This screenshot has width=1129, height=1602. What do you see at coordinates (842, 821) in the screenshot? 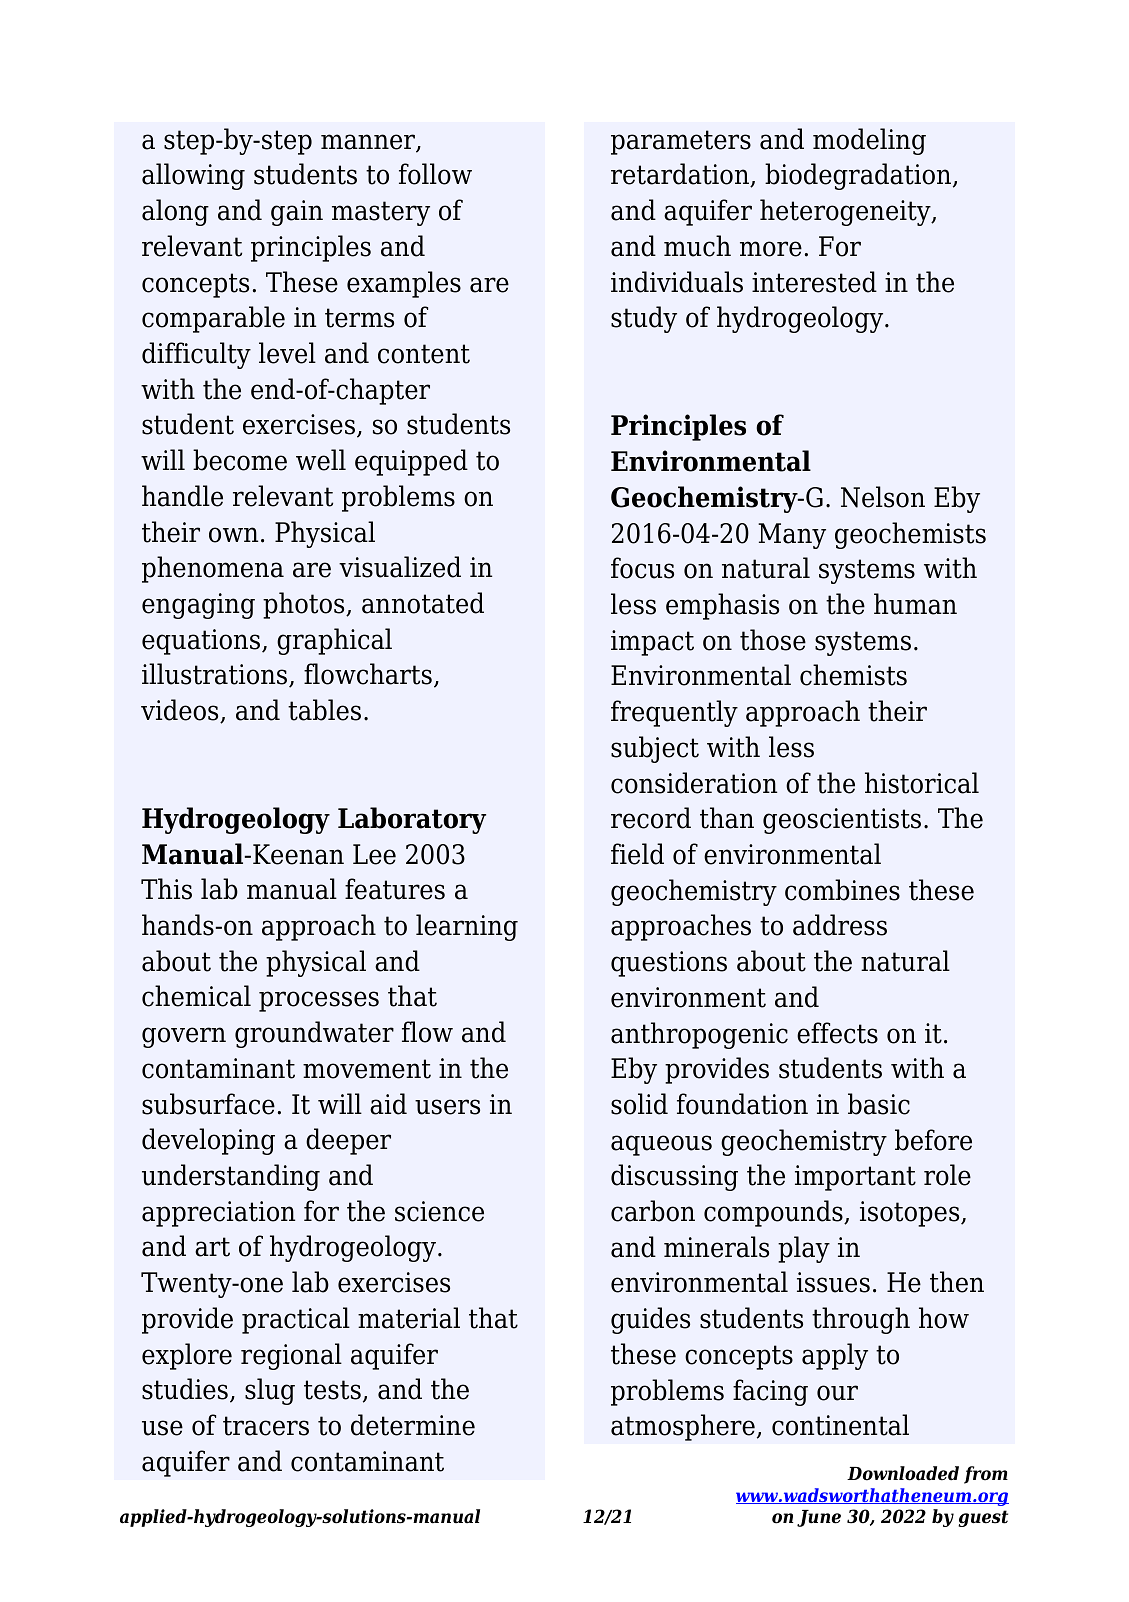
I see `geoscientists` at bounding box center [842, 821].
